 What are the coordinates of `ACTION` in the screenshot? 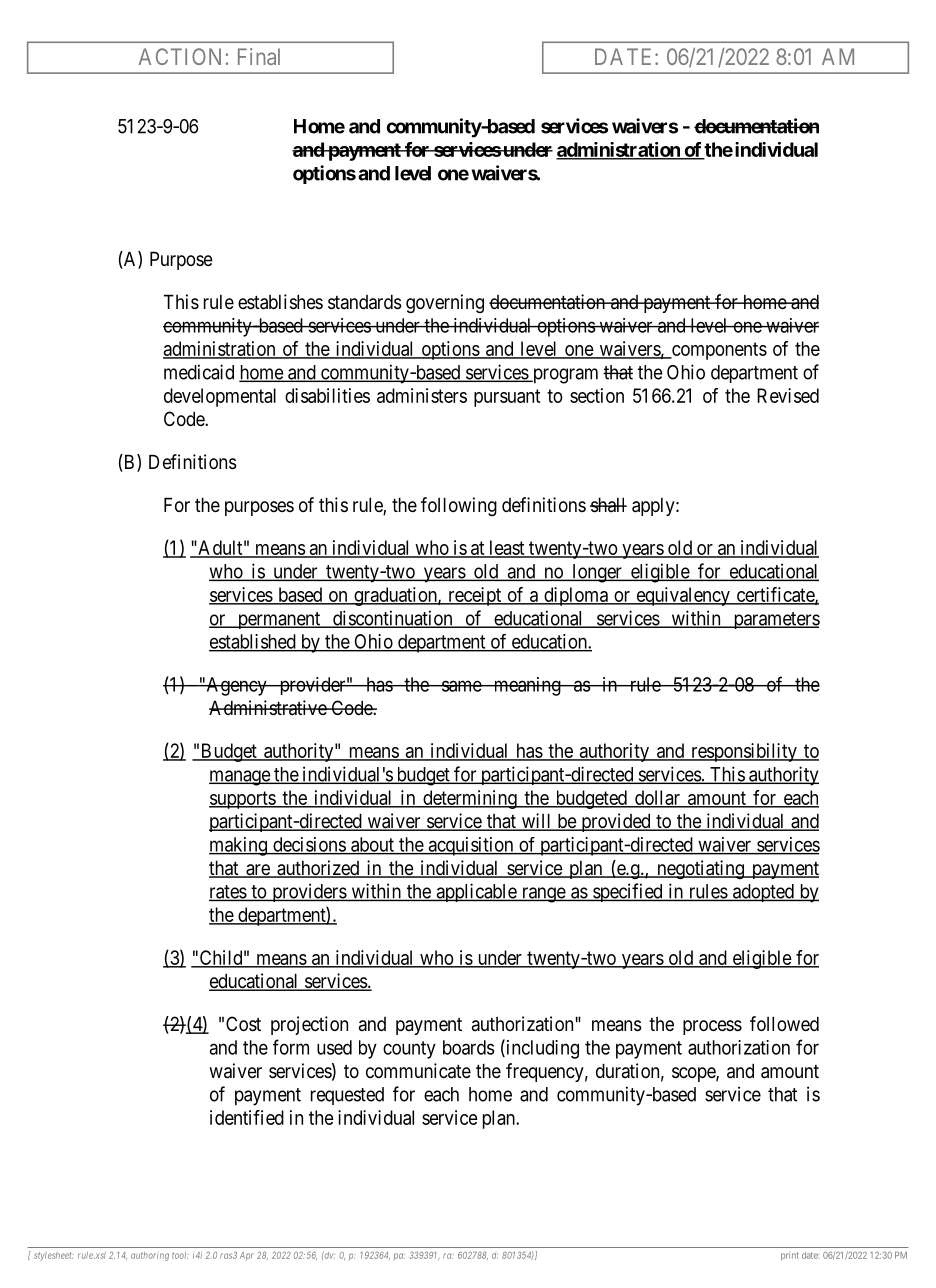 It's located at (180, 56).
